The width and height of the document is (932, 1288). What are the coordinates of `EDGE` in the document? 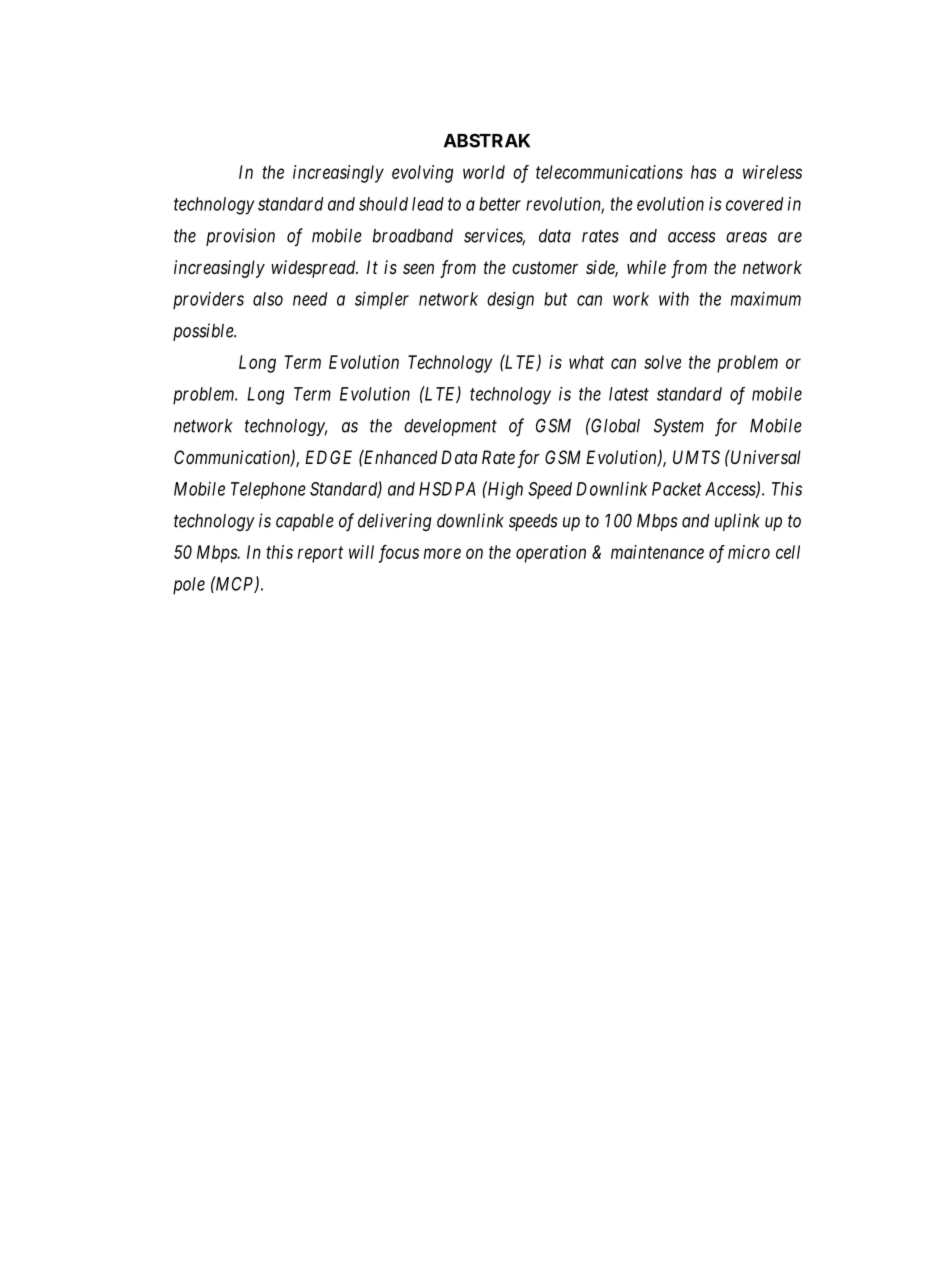 It's located at (328, 457).
